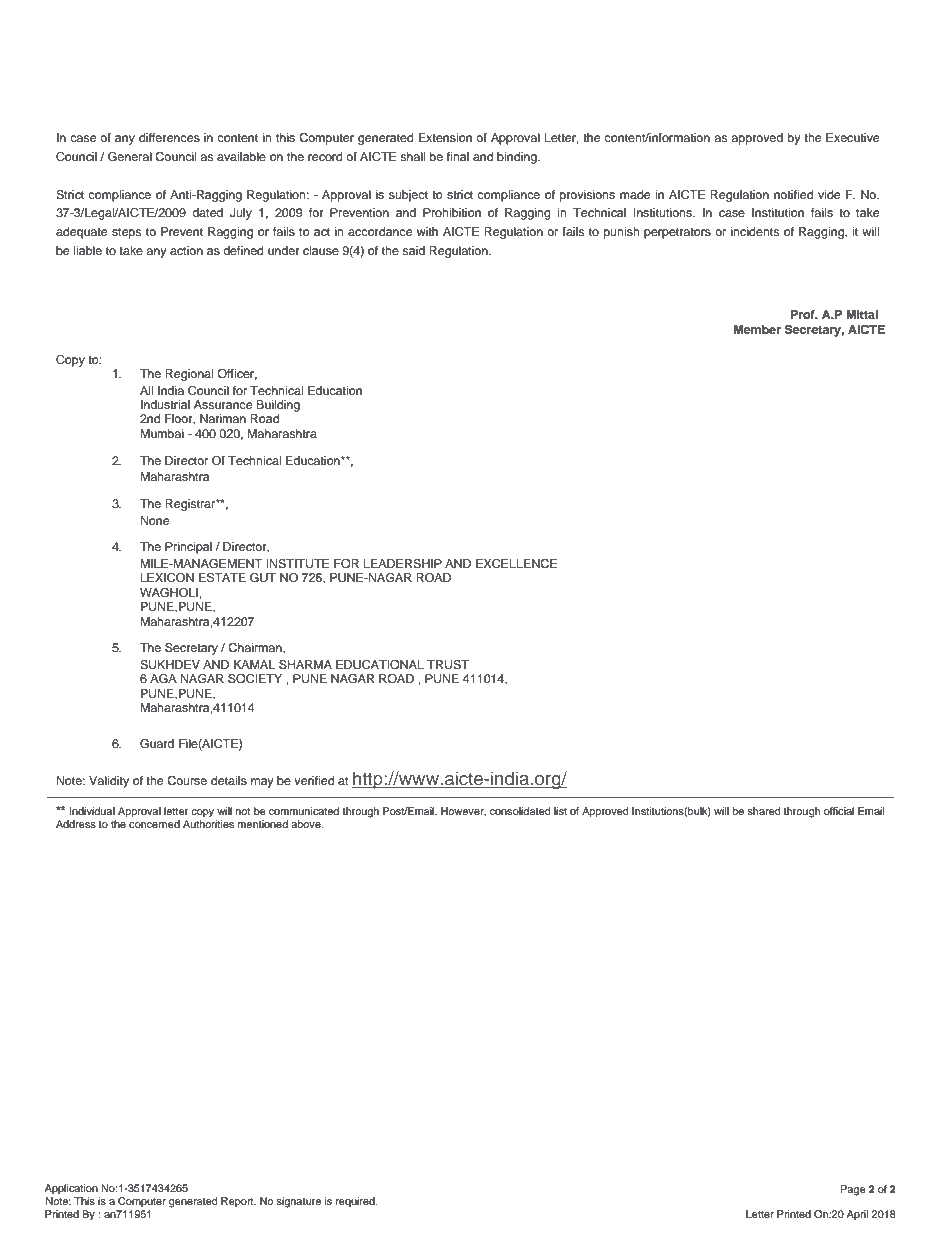 The image size is (952, 1233). Describe the element at coordinates (155, 520) in the image. I see `None` at that location.
